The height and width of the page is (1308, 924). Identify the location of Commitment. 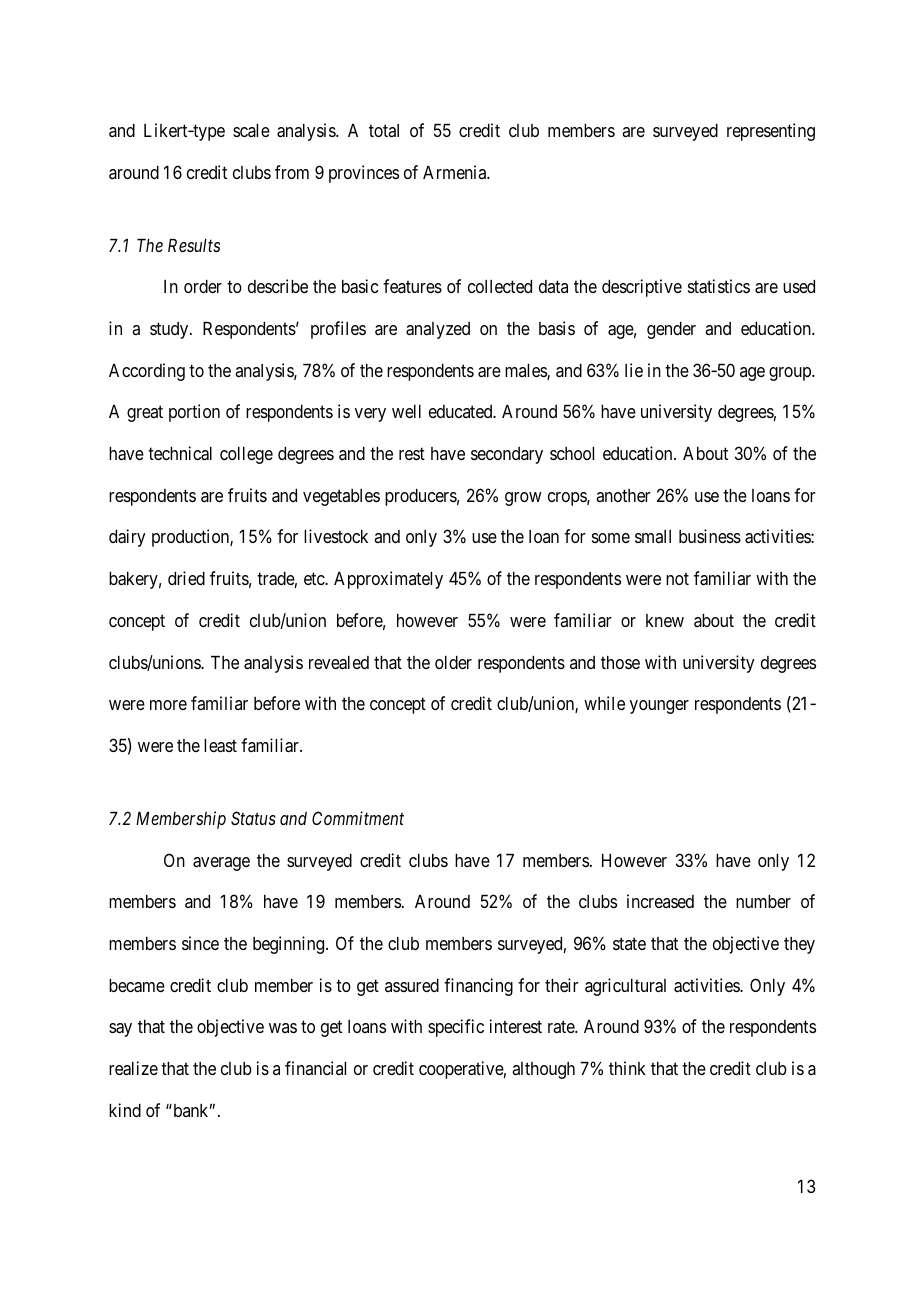
(358, 818).
